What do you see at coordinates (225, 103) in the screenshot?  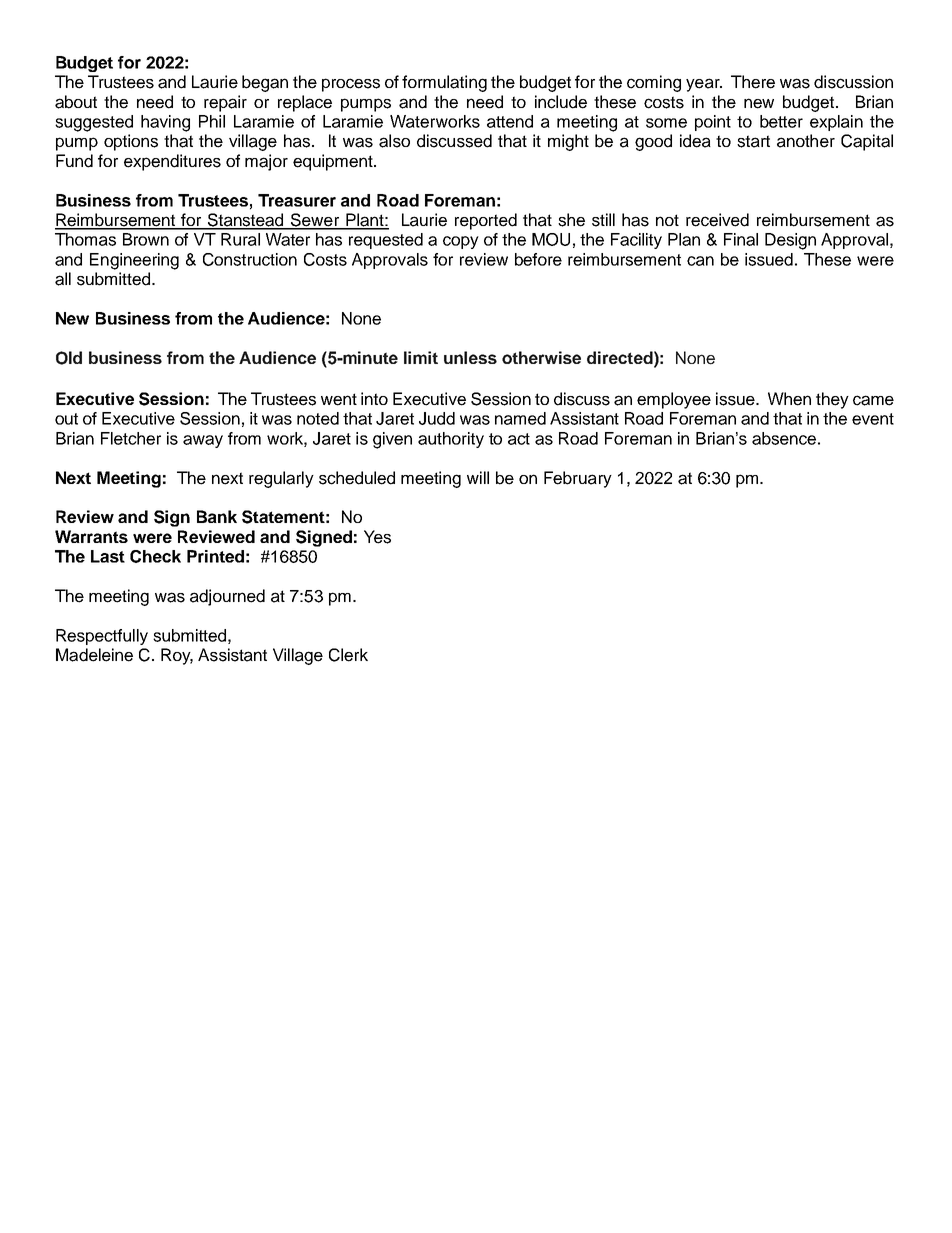 I see `repair` at bounding box center [225, 103].
